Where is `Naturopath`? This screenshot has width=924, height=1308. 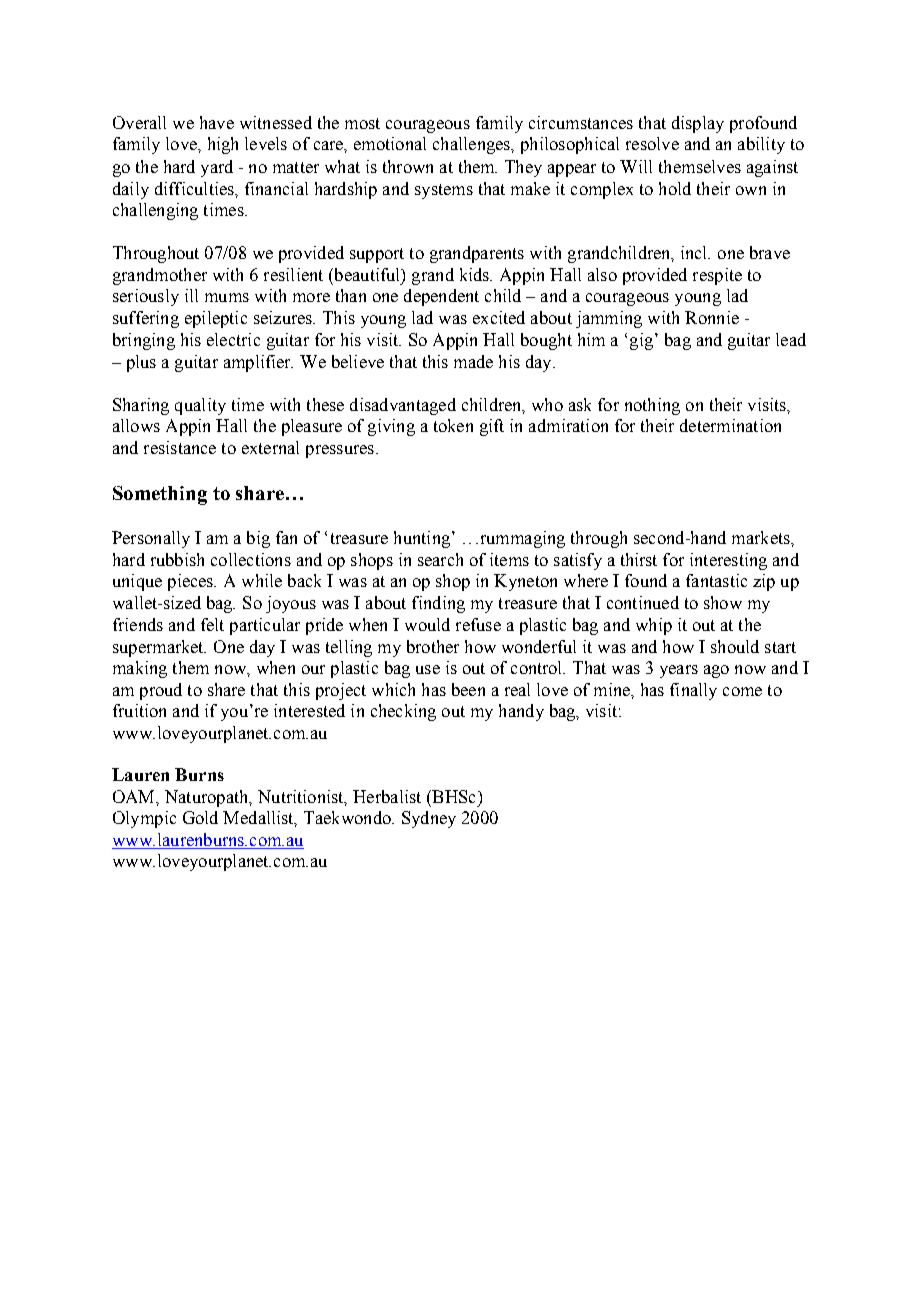 Naturopath is located at coordinates (208, 798).
